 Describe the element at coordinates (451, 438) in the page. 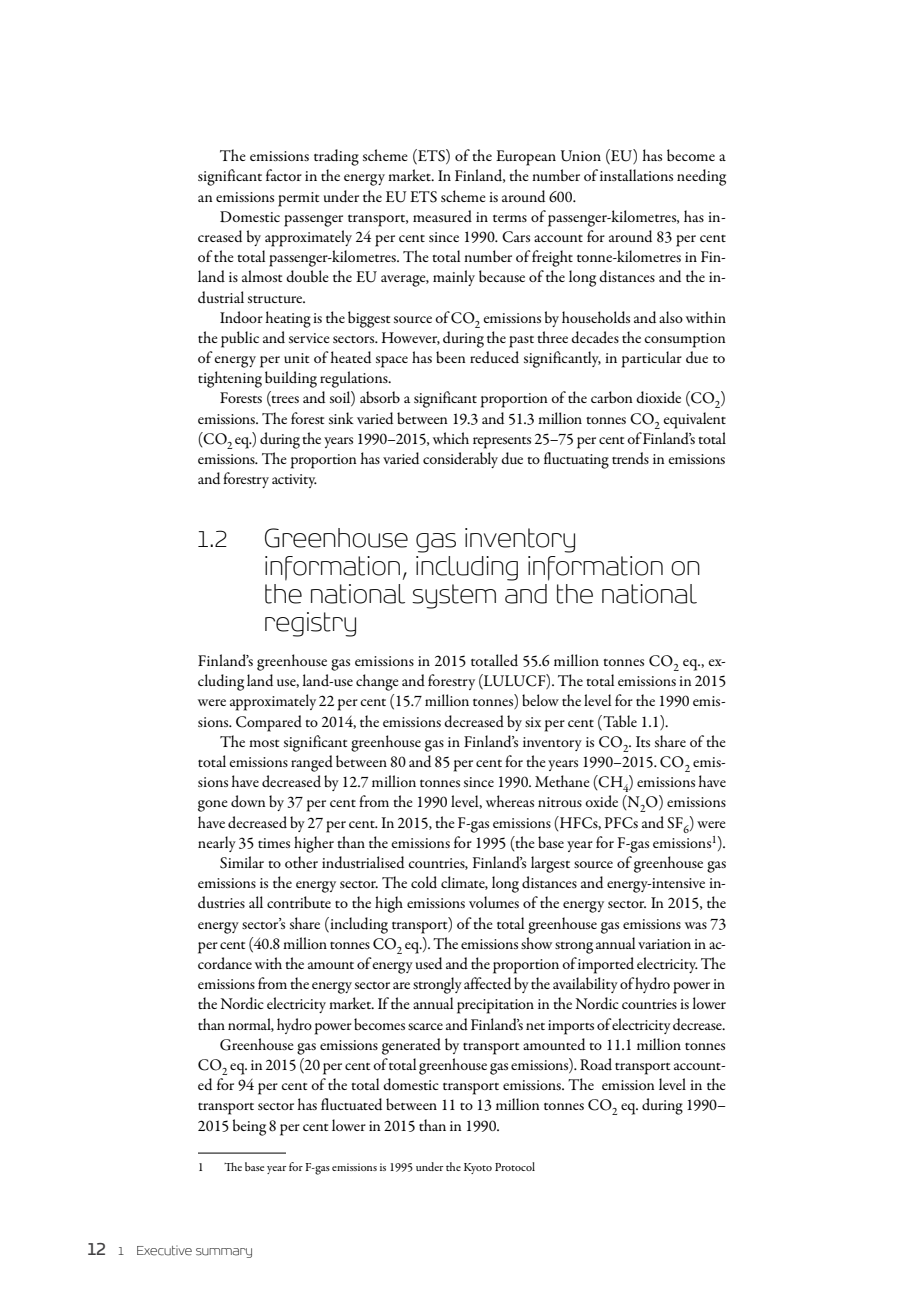

I see `which` at that location.
